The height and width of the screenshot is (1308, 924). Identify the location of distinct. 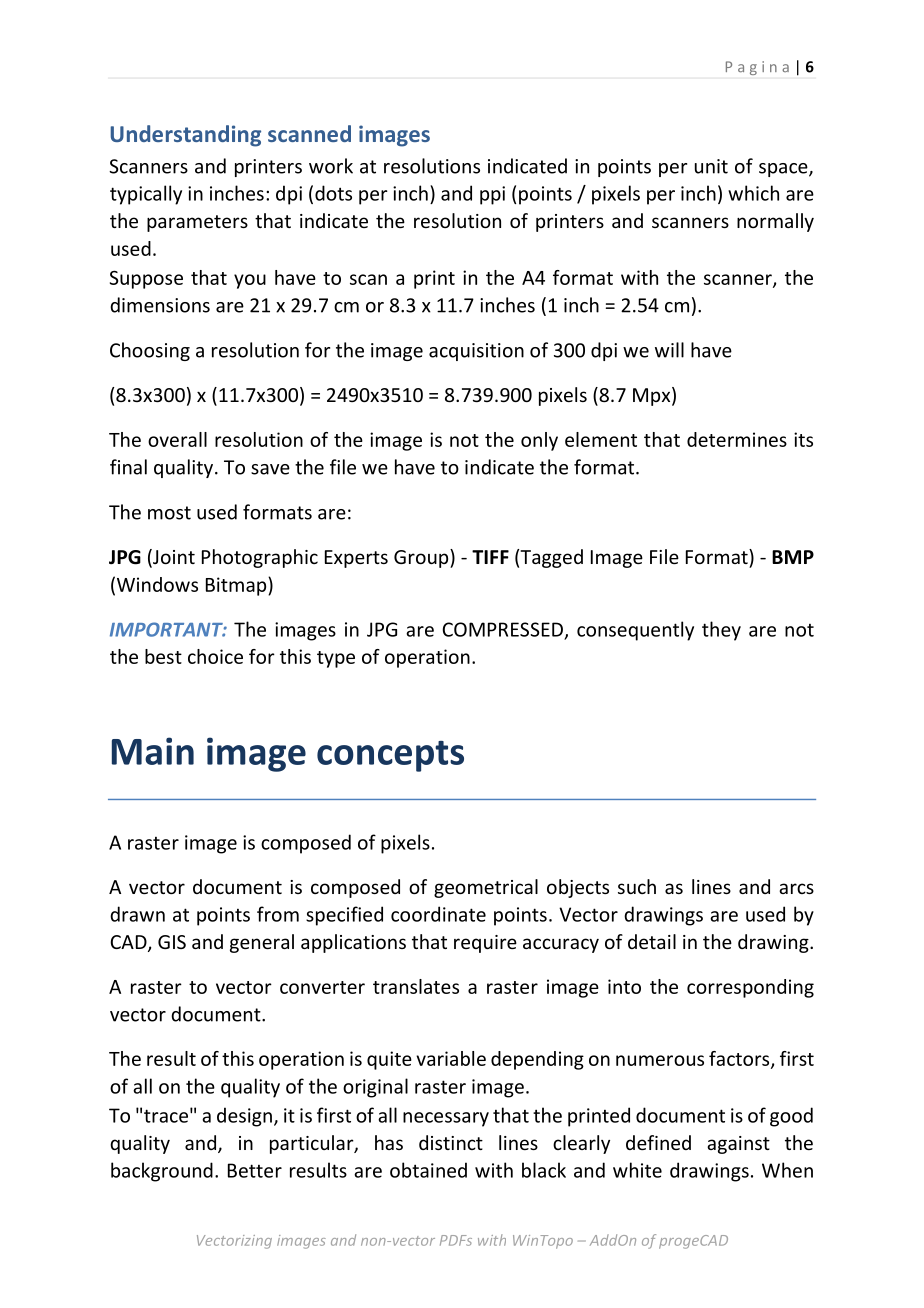
(451, 1142).
